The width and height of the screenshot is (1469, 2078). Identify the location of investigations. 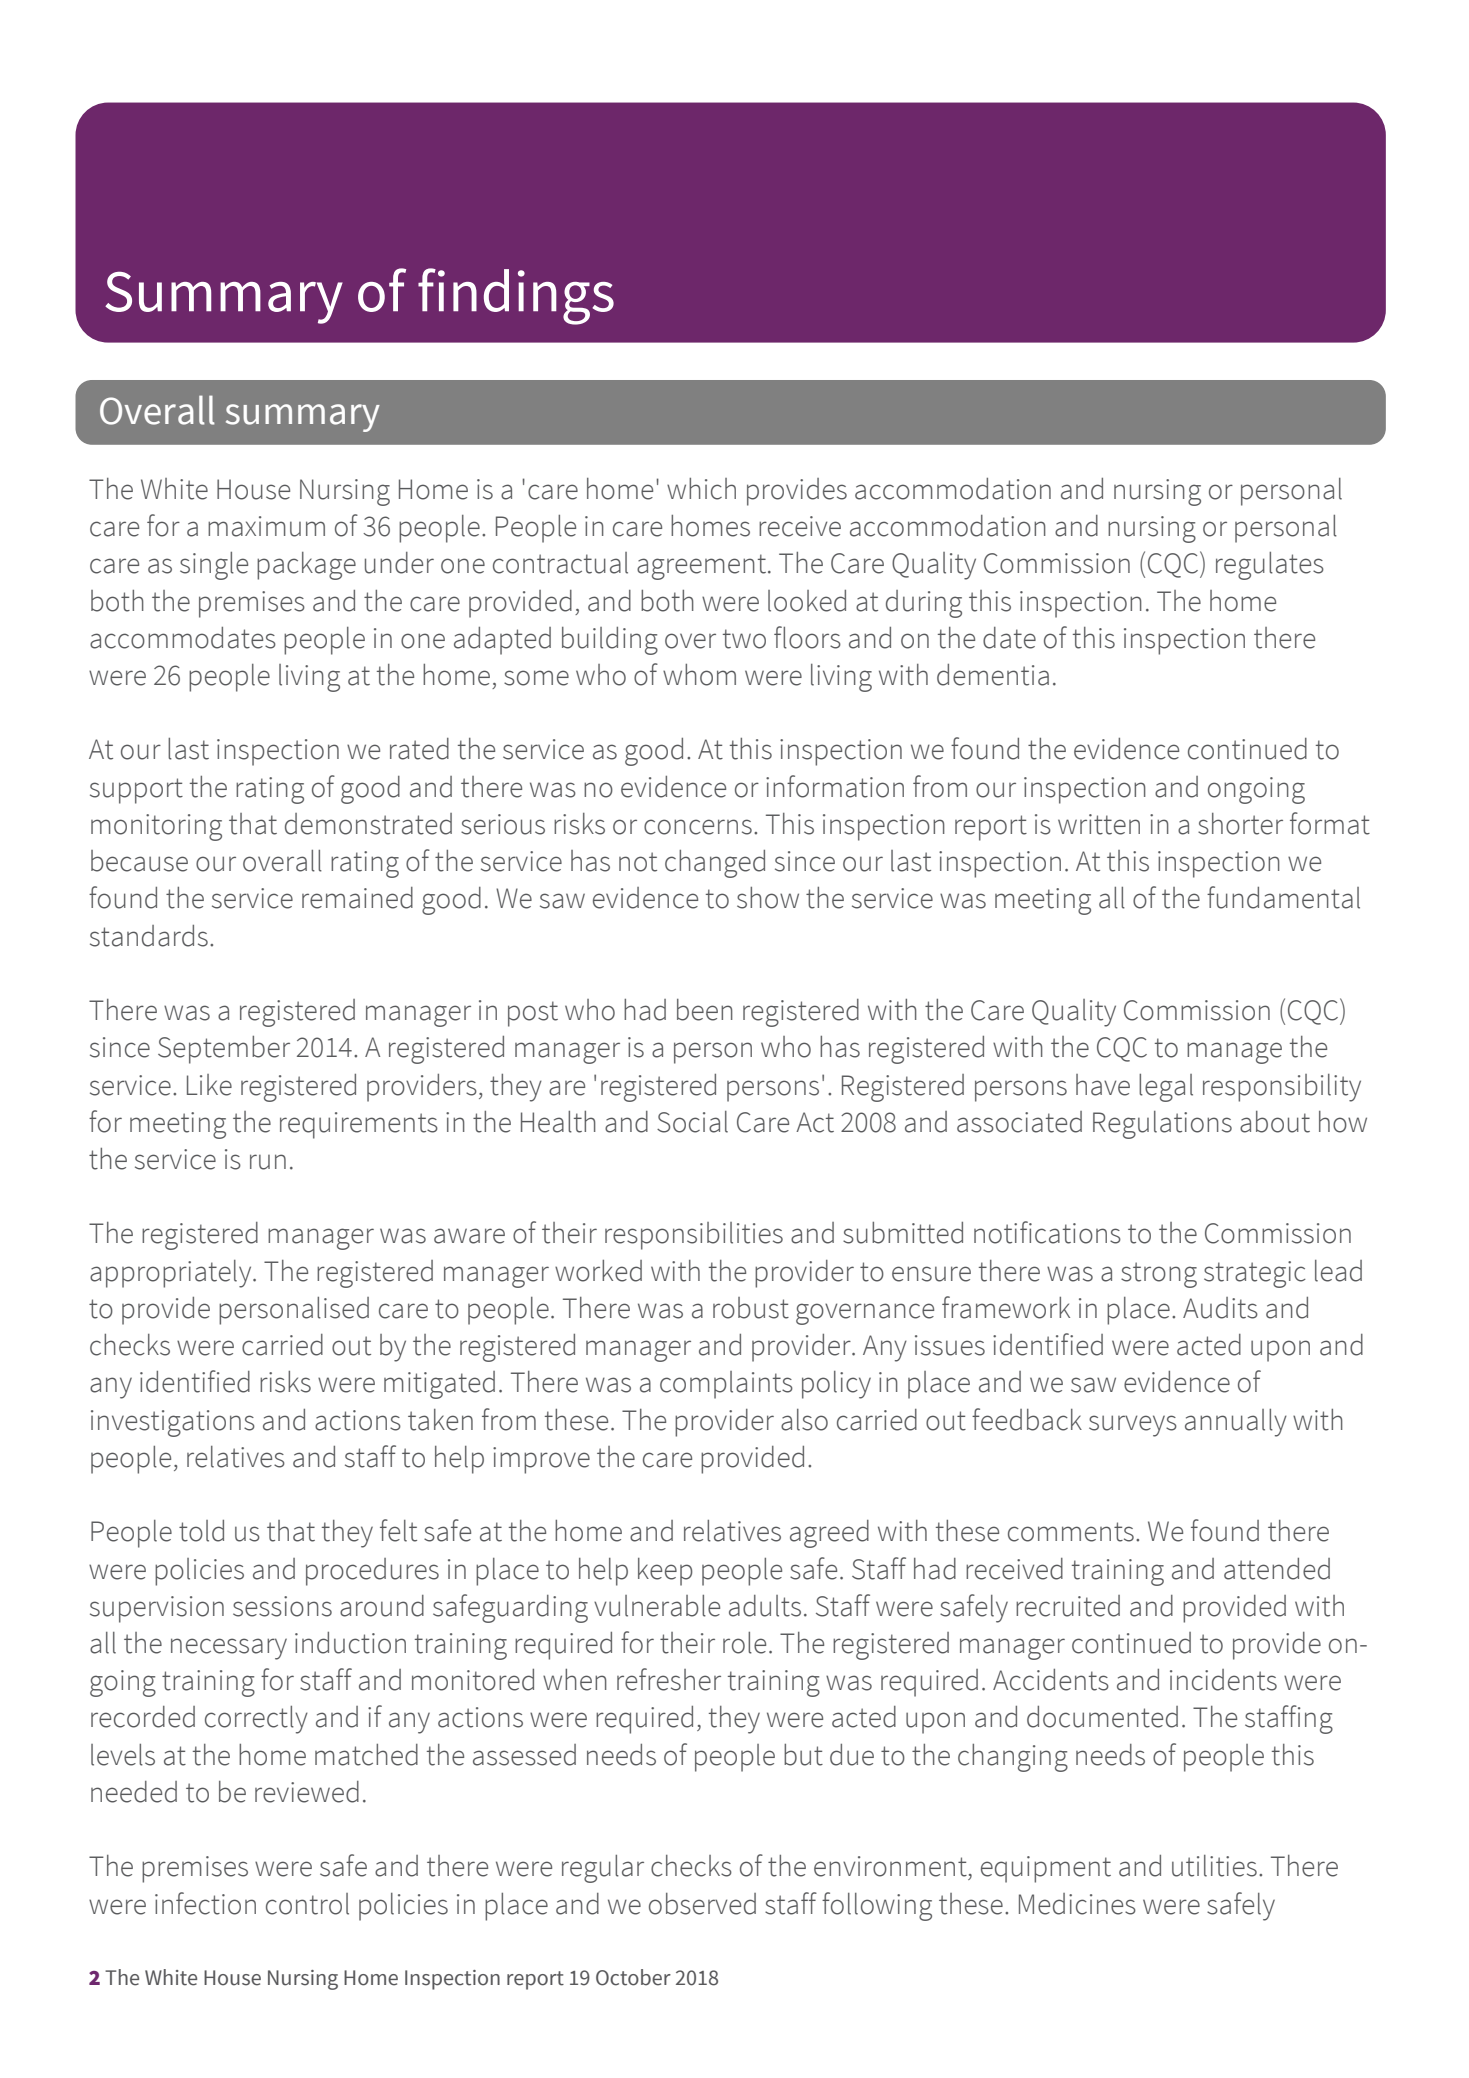
(173, 1423).
